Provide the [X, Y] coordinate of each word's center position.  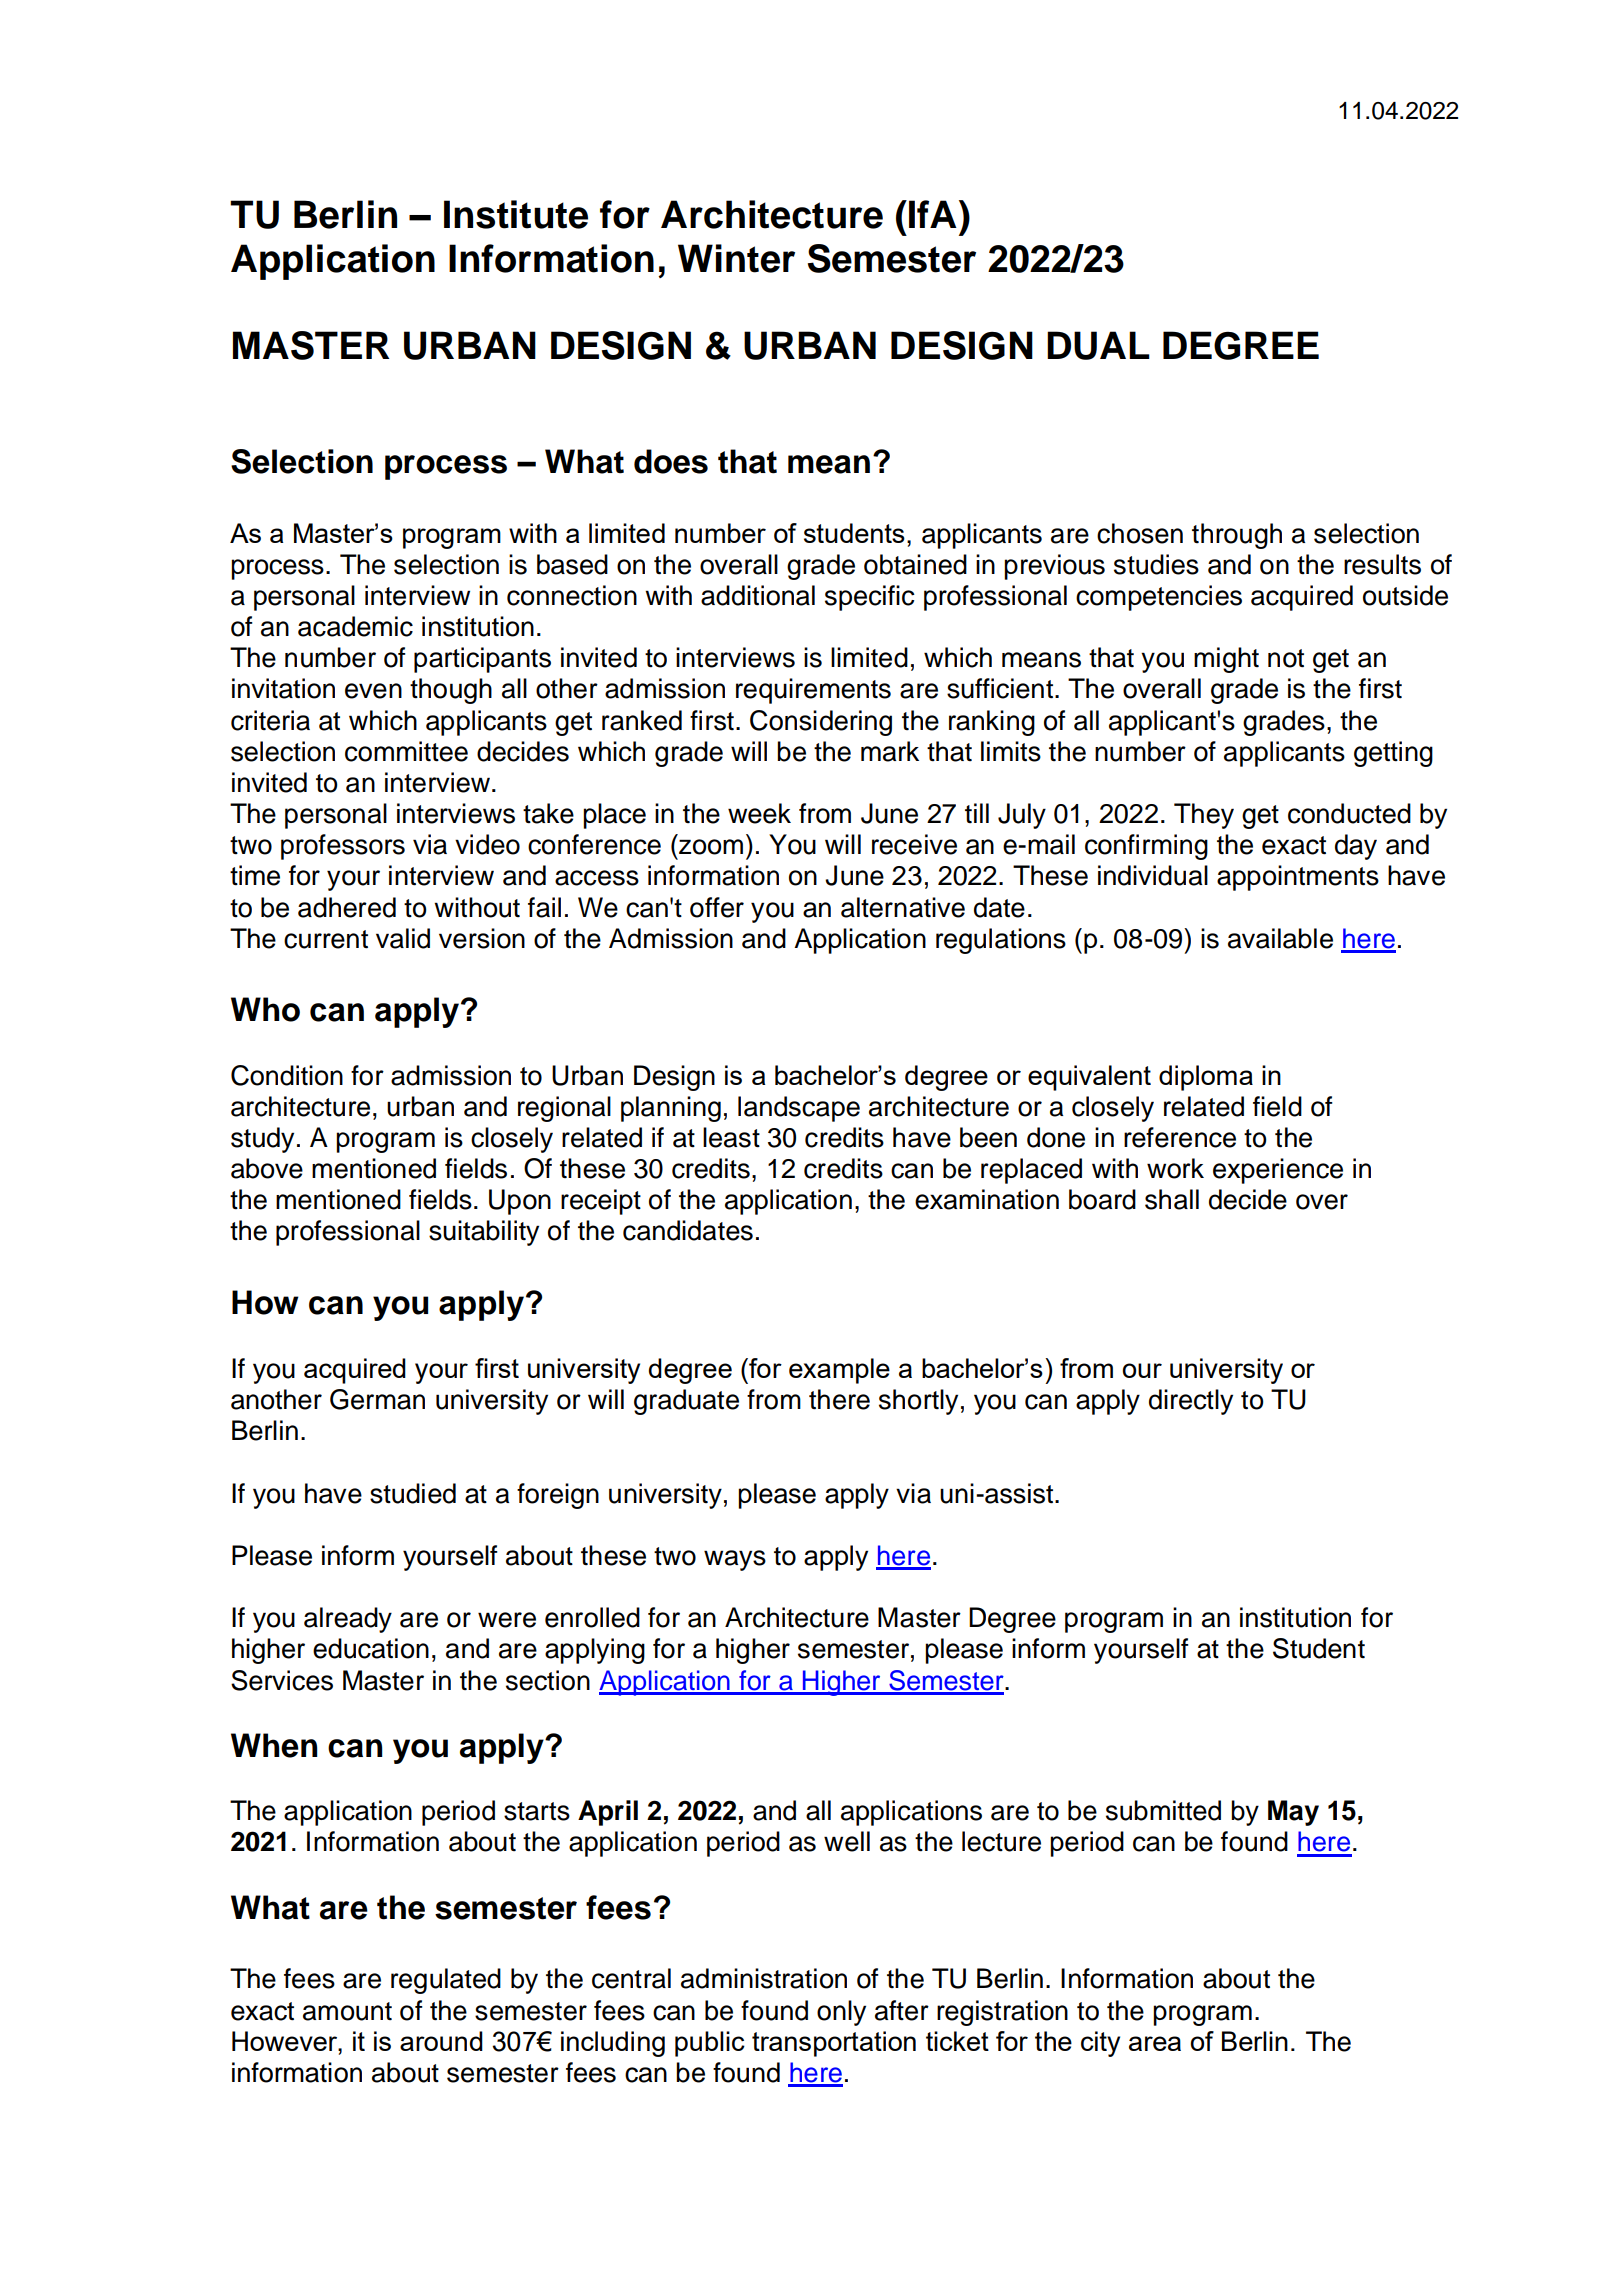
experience [1278, 1171]
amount [347, 2011]
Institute [516, 214]
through [1237, 536]
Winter [736, 258]
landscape [799, 1109]
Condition [287, 1075]
